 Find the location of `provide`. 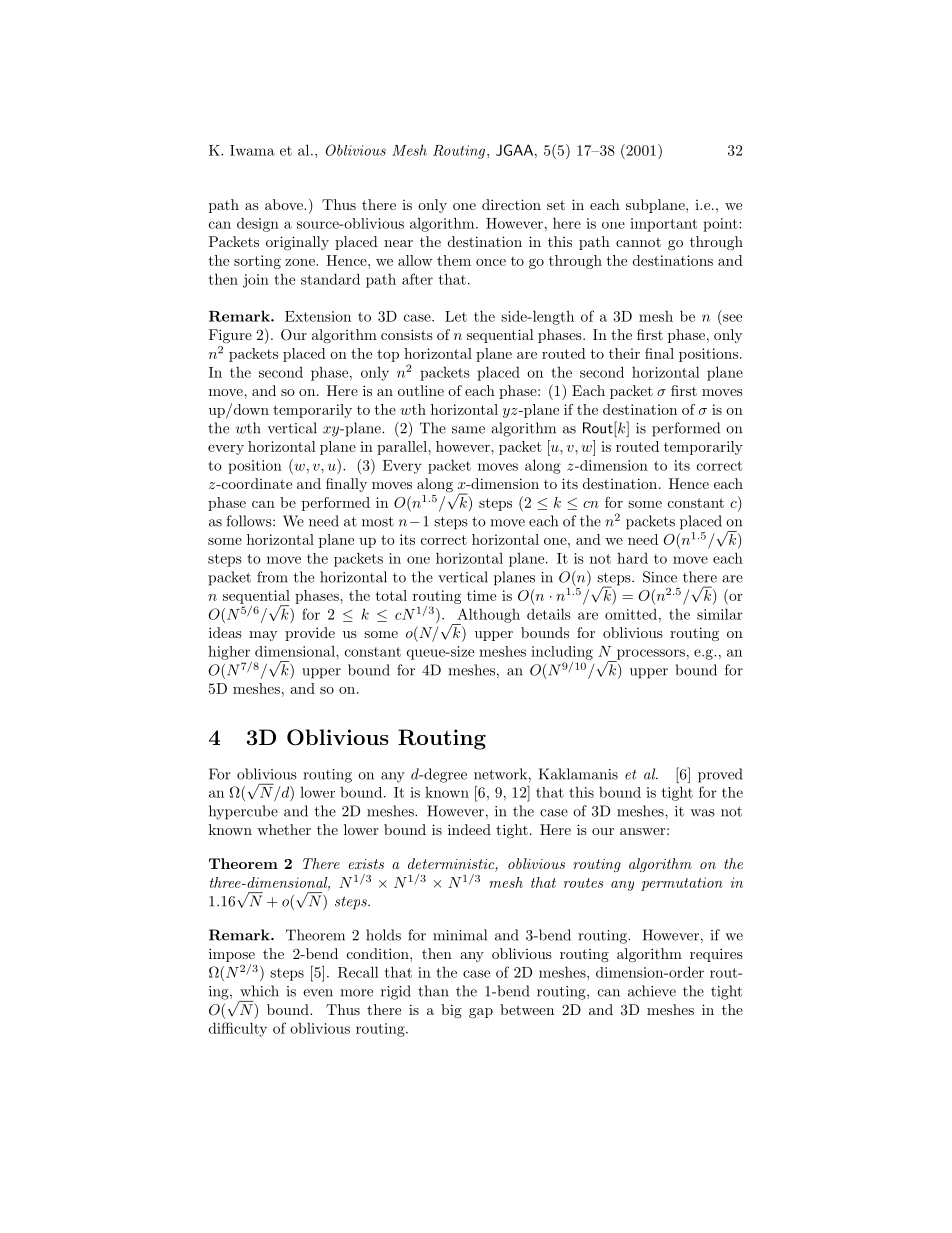

provide is located at coordinates (310, 634).
